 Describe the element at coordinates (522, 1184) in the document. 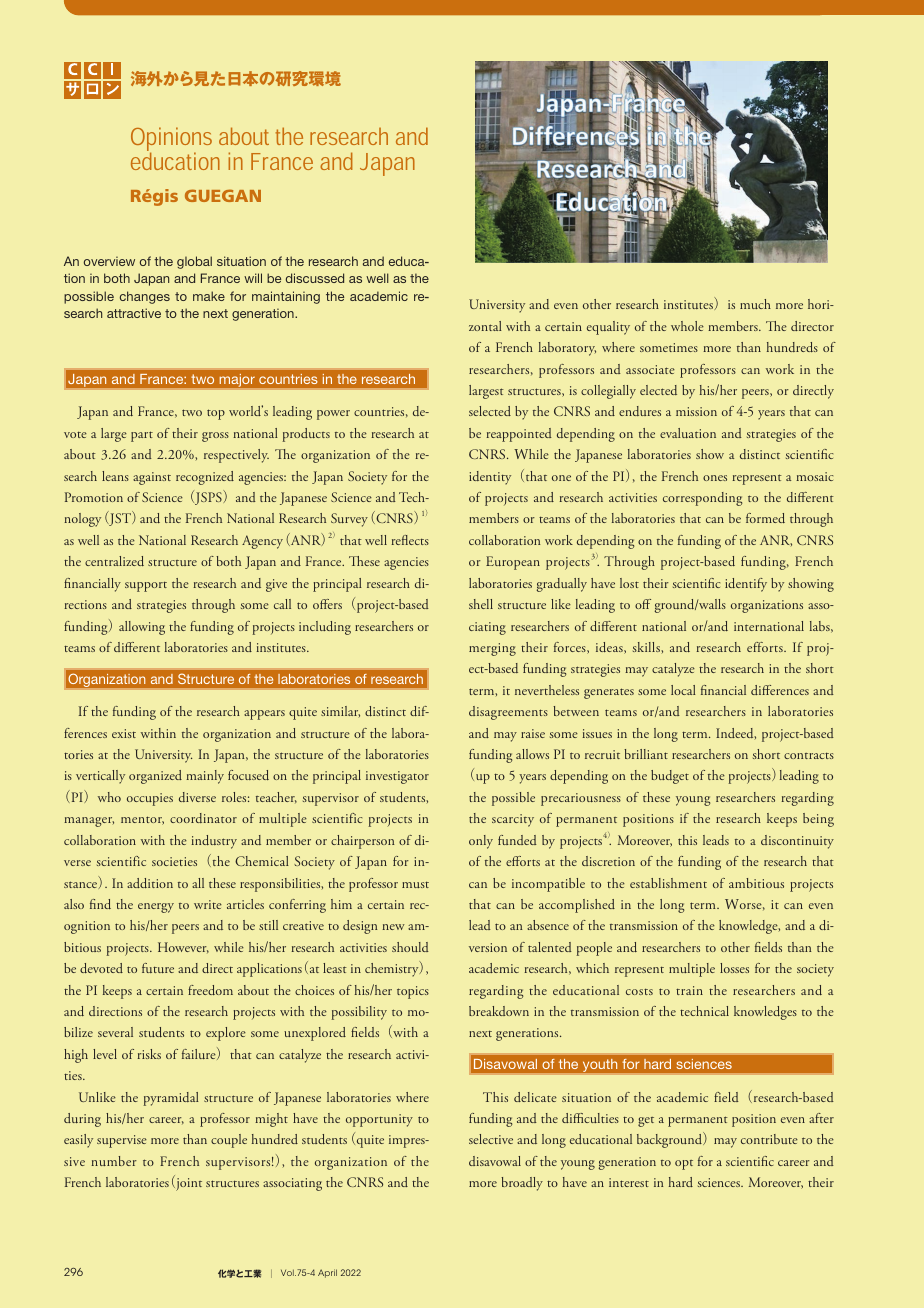

I see `broadly` at that location.
